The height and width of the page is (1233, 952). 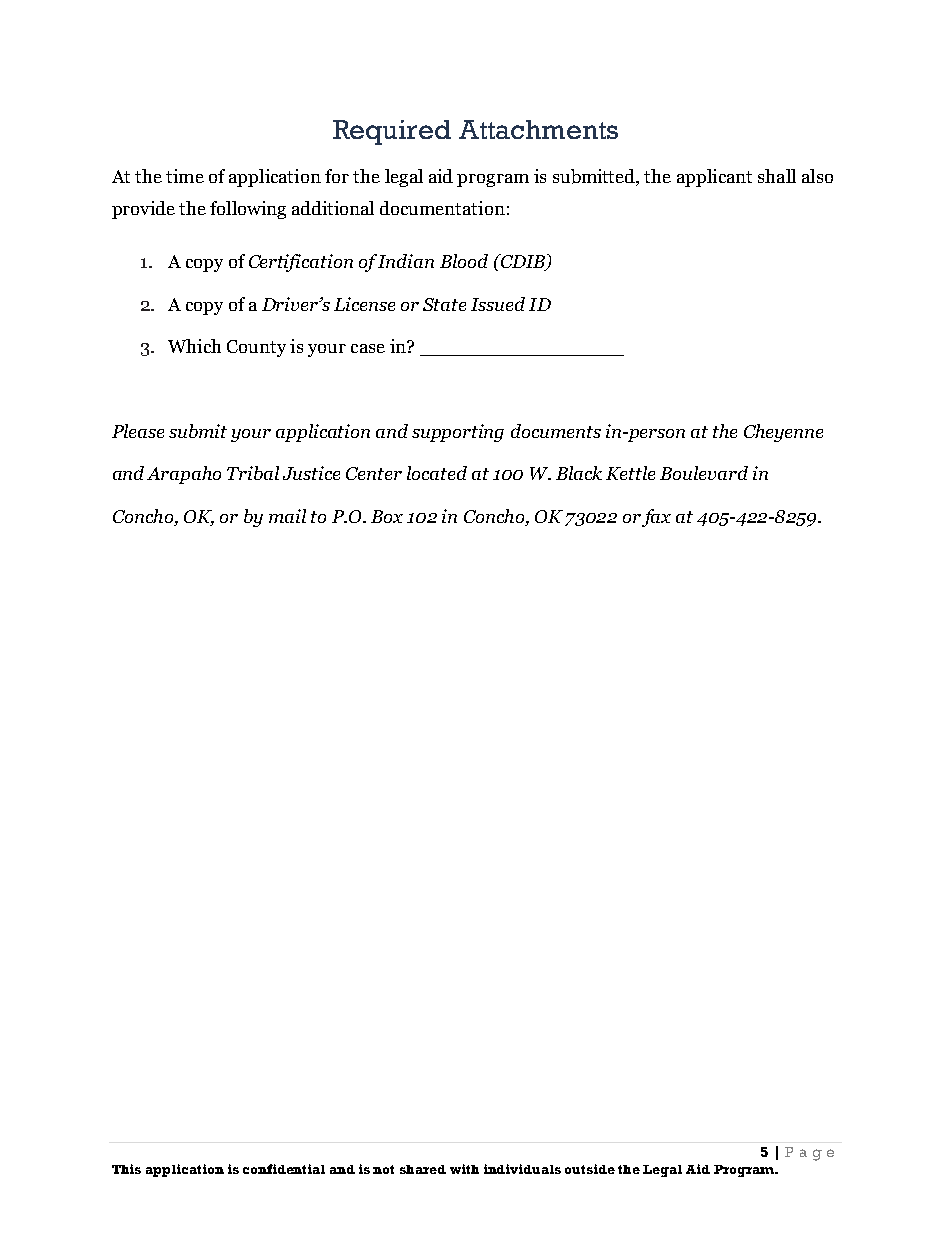 What do you see at coordinates (655, 518) in the page?
I see `fax` at bounding box center [655, 518].
